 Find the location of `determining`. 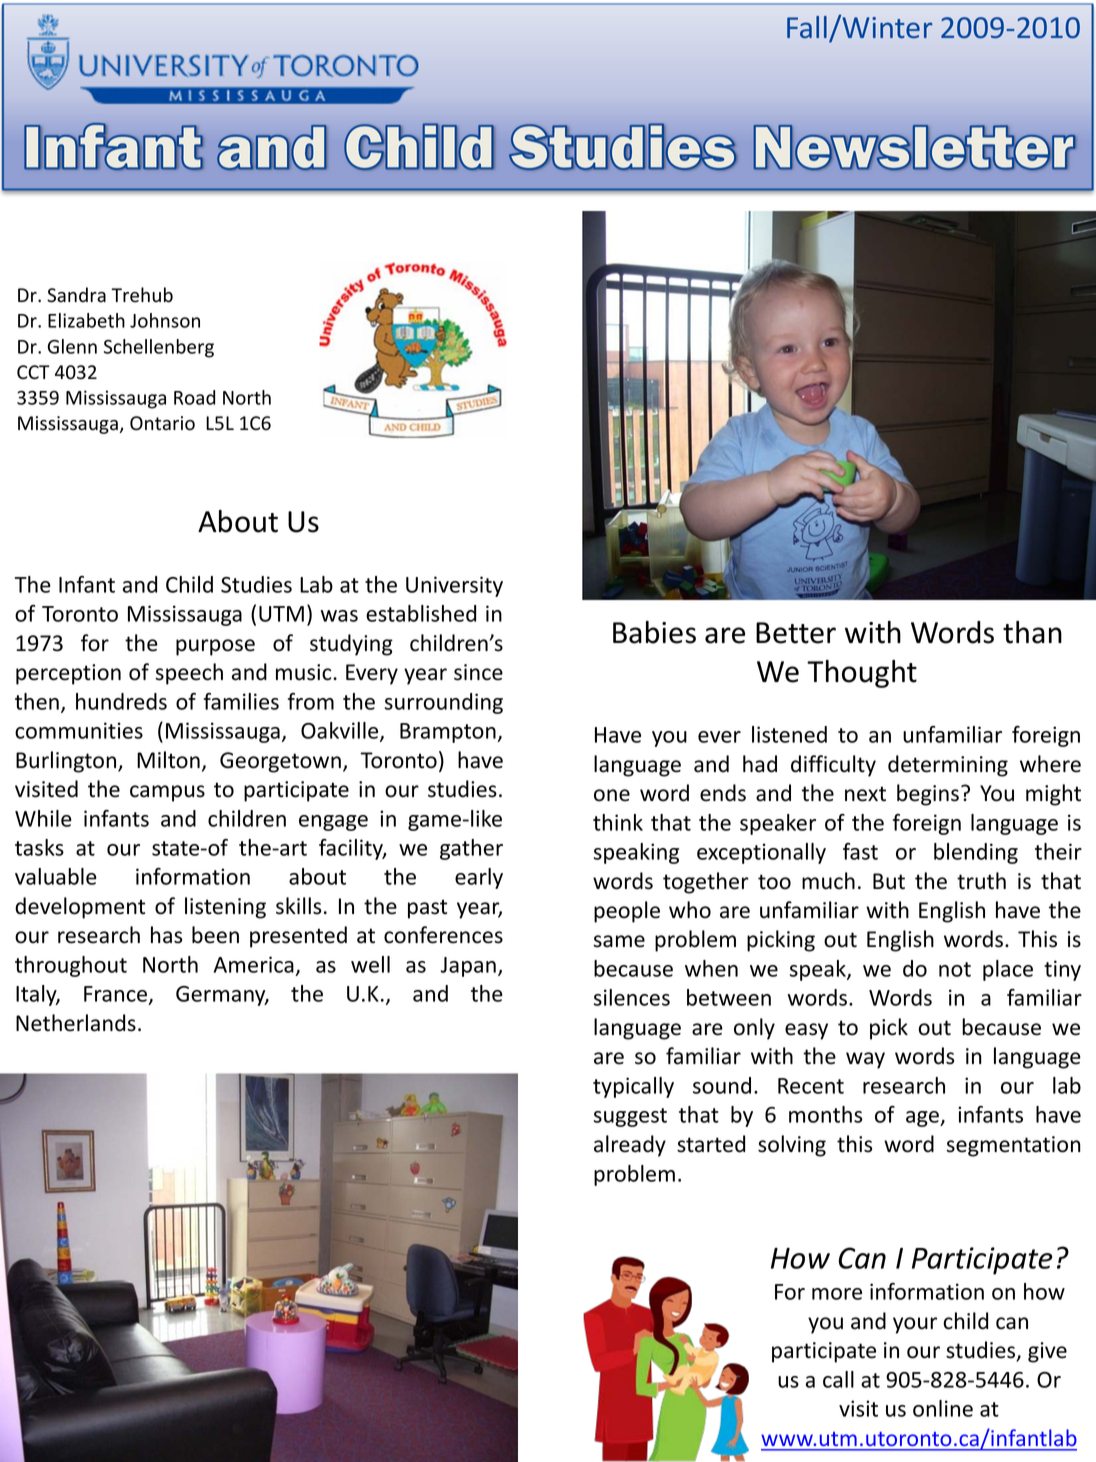

determining is located at coordinates (948, 766).
